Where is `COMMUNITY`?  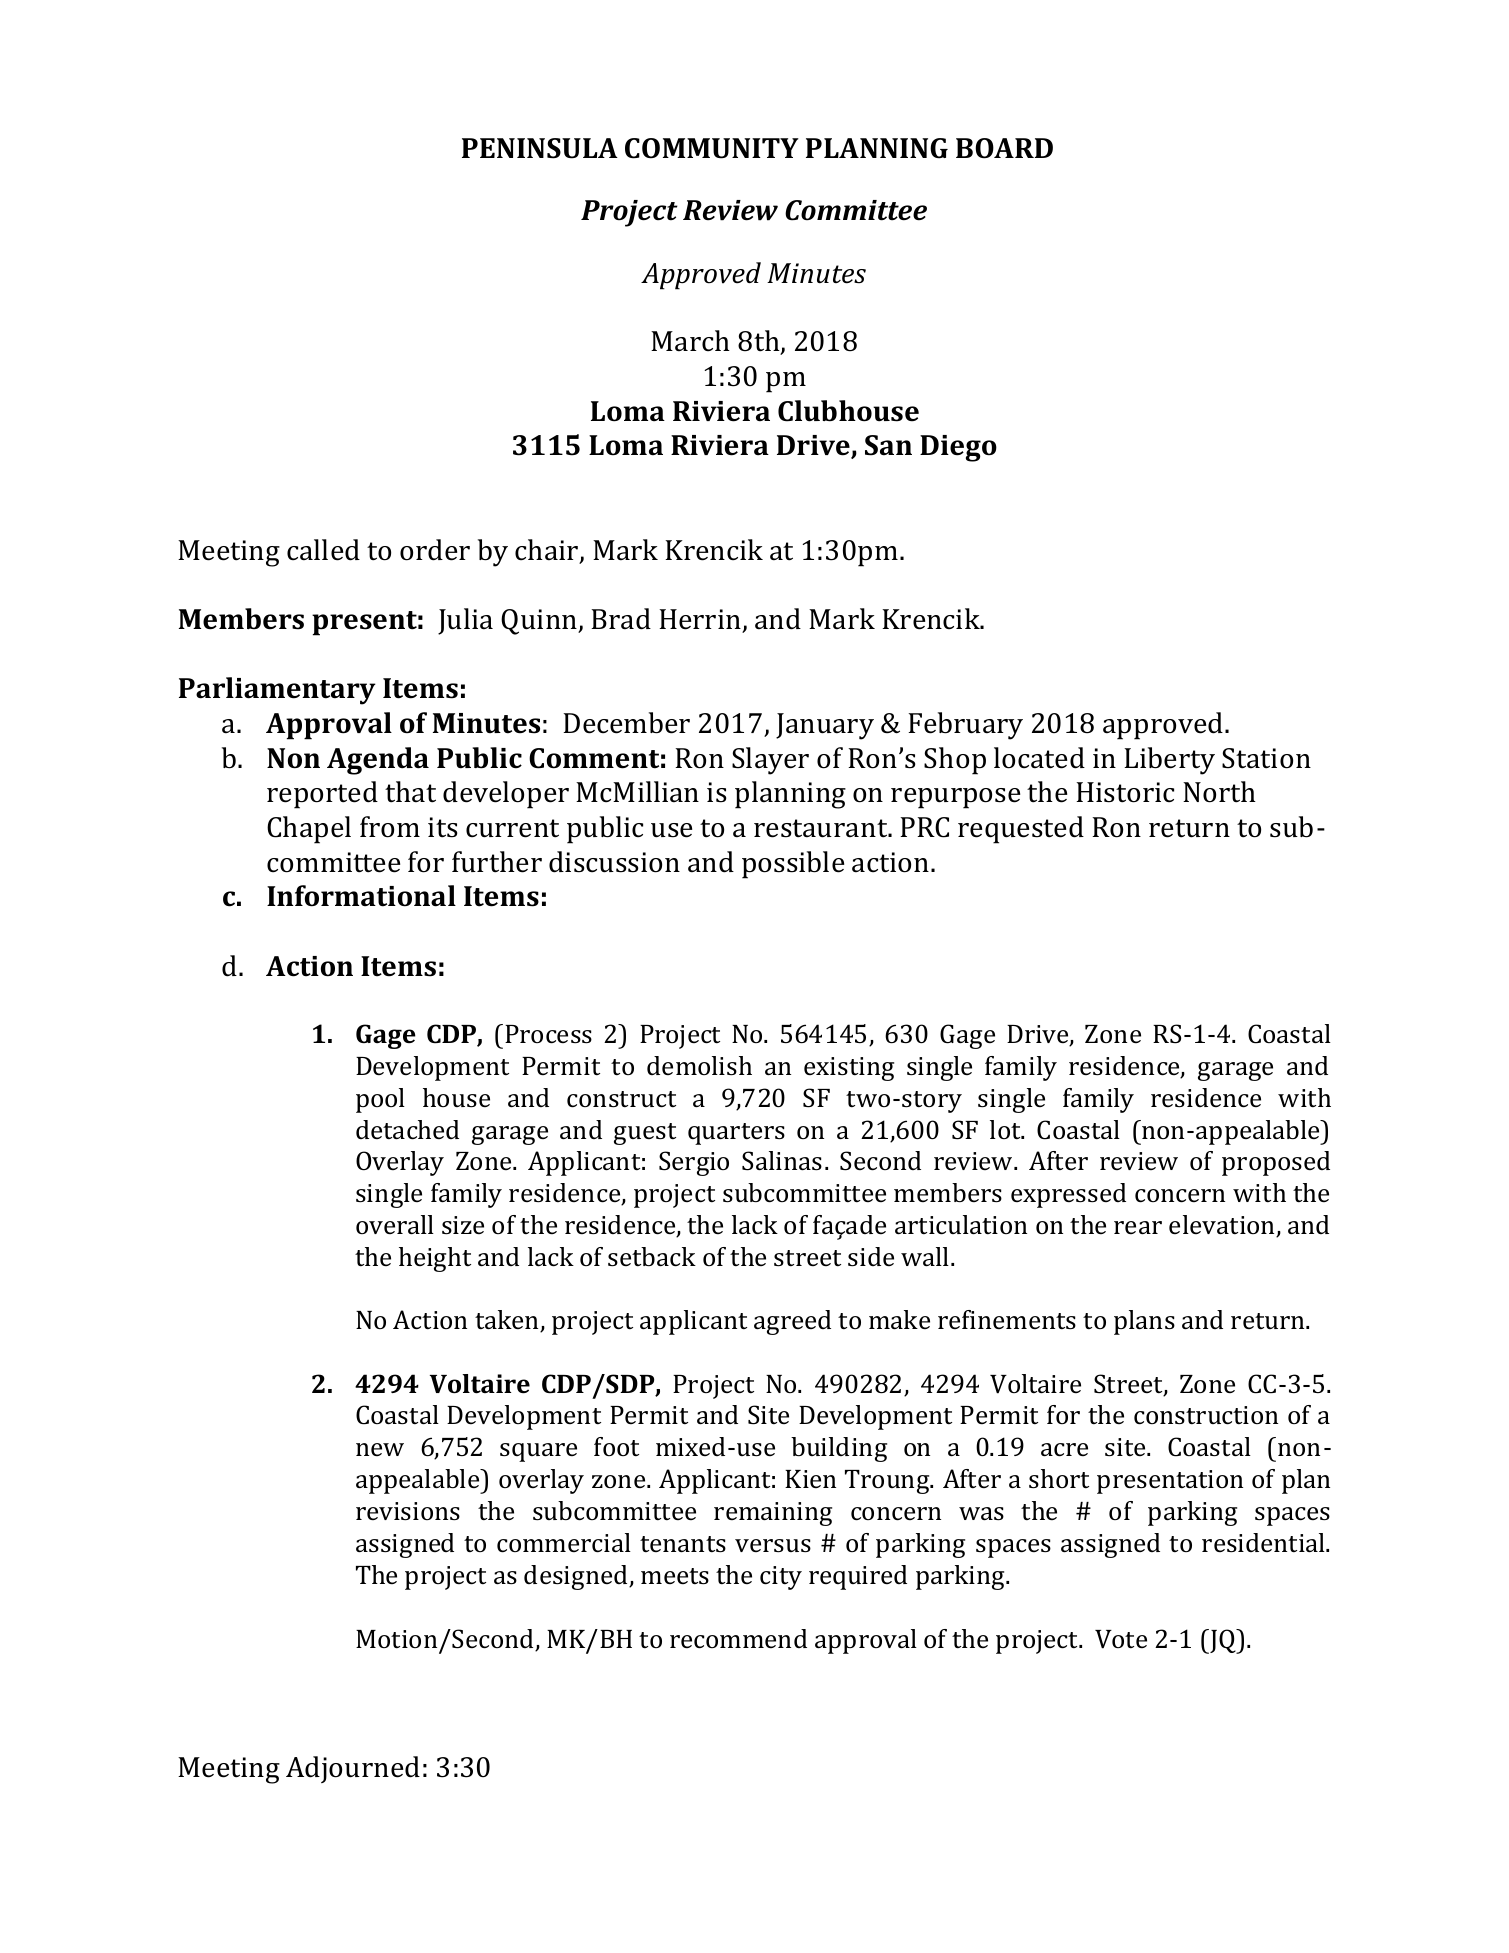 COMMUNITY is located at coordinates (712, 148).
